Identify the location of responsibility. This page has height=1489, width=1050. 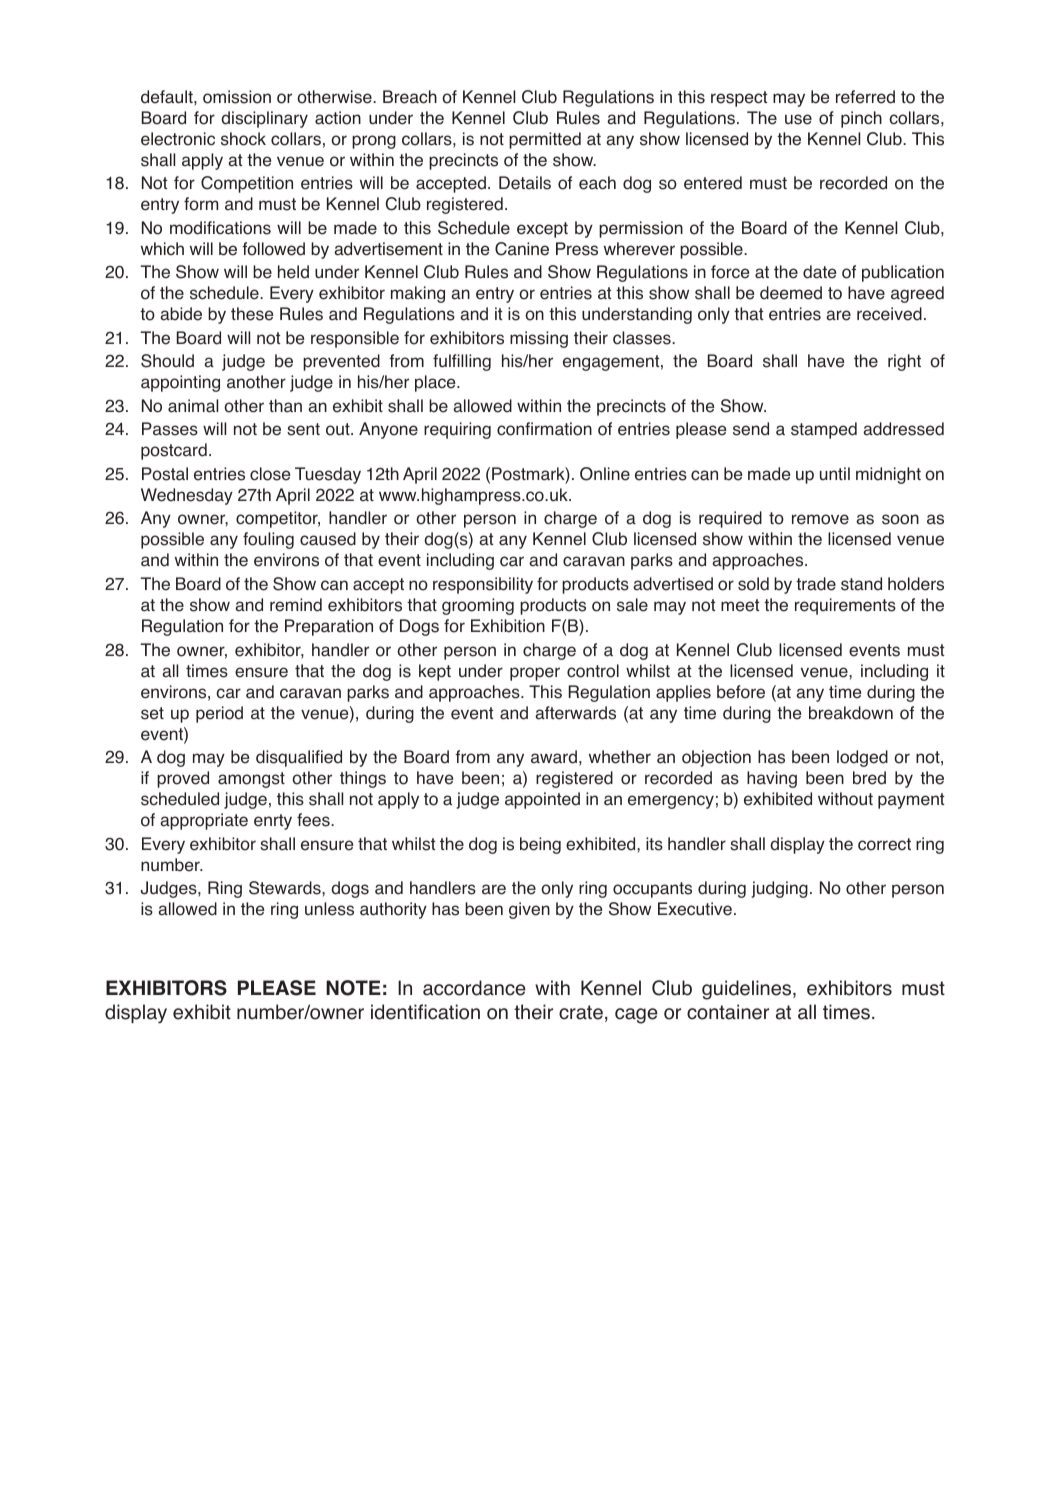
(483, 585).
